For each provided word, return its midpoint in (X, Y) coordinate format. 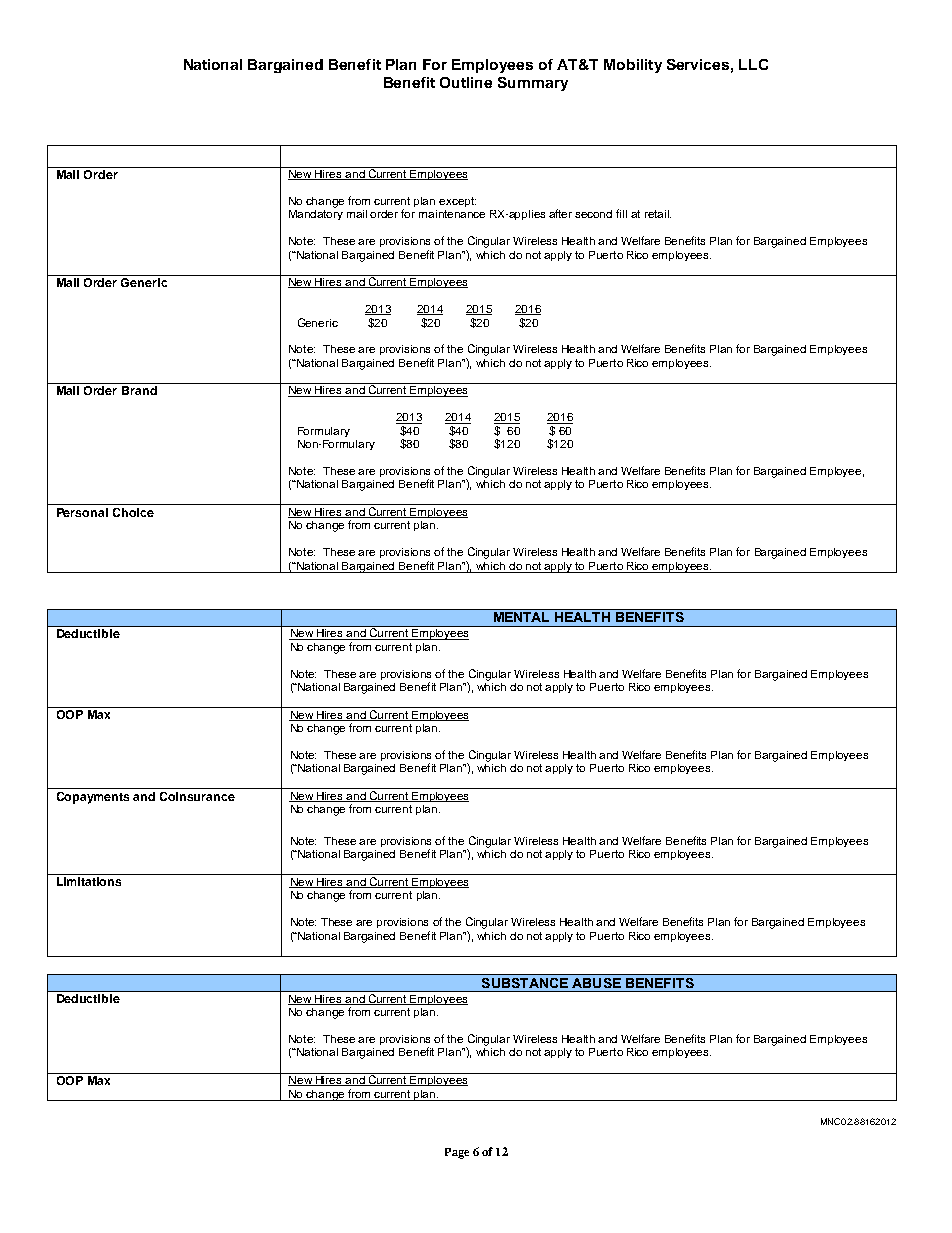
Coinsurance (197, 796)
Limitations (89, 881)
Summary (533, 84)
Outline (466, 82)
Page (457, 1153)
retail (658, 214)
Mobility (633, 66)
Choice (133, 512)
